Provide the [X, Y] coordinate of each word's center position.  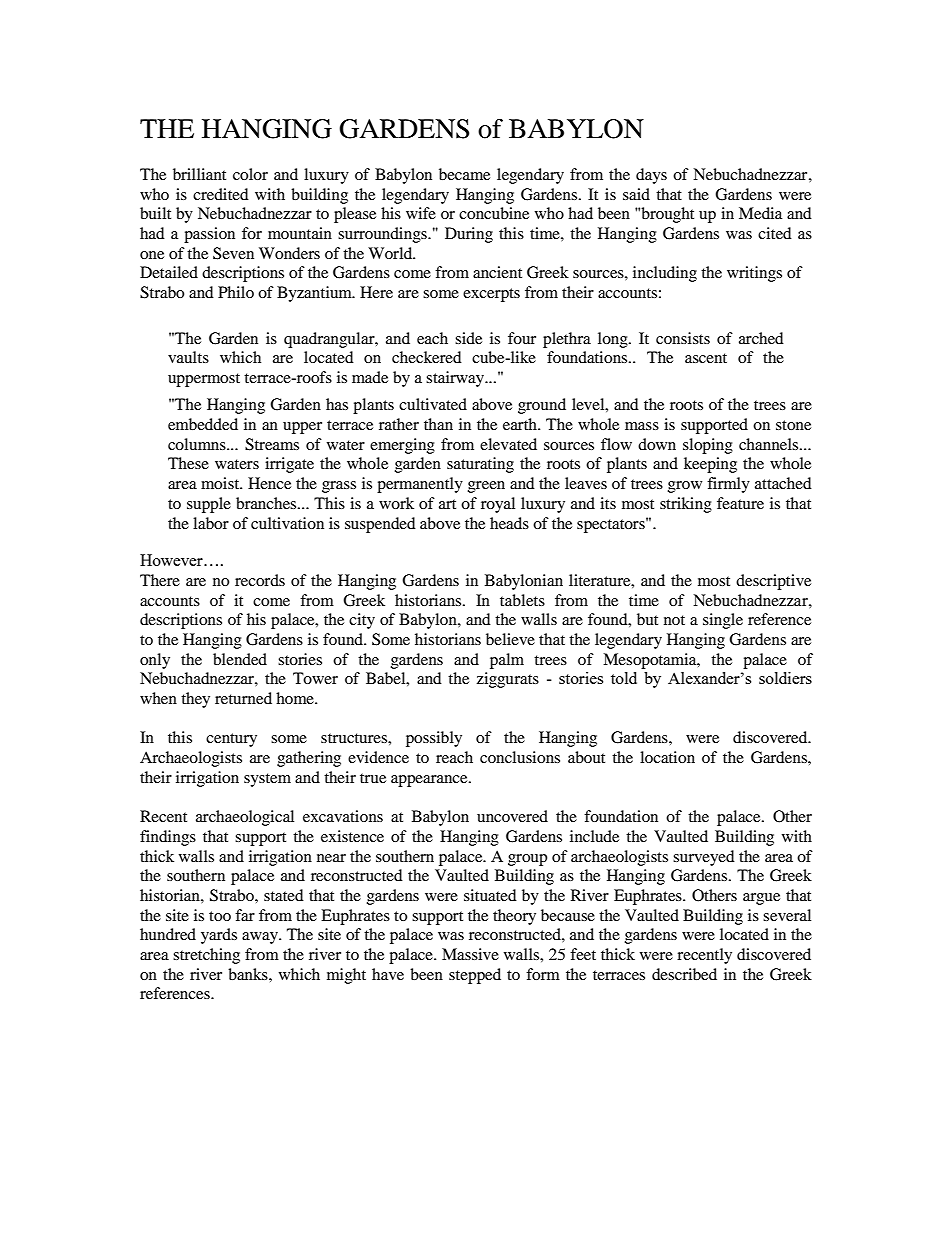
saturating [480, 465]
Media [760, 213]
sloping [708, 446]
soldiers [785, 678]
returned [243, 698]
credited [221, 194]
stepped [475, 976]
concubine [494, 213]
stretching [206, 956]
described [684, 974]
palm [507, 661]
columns [198, 444]
